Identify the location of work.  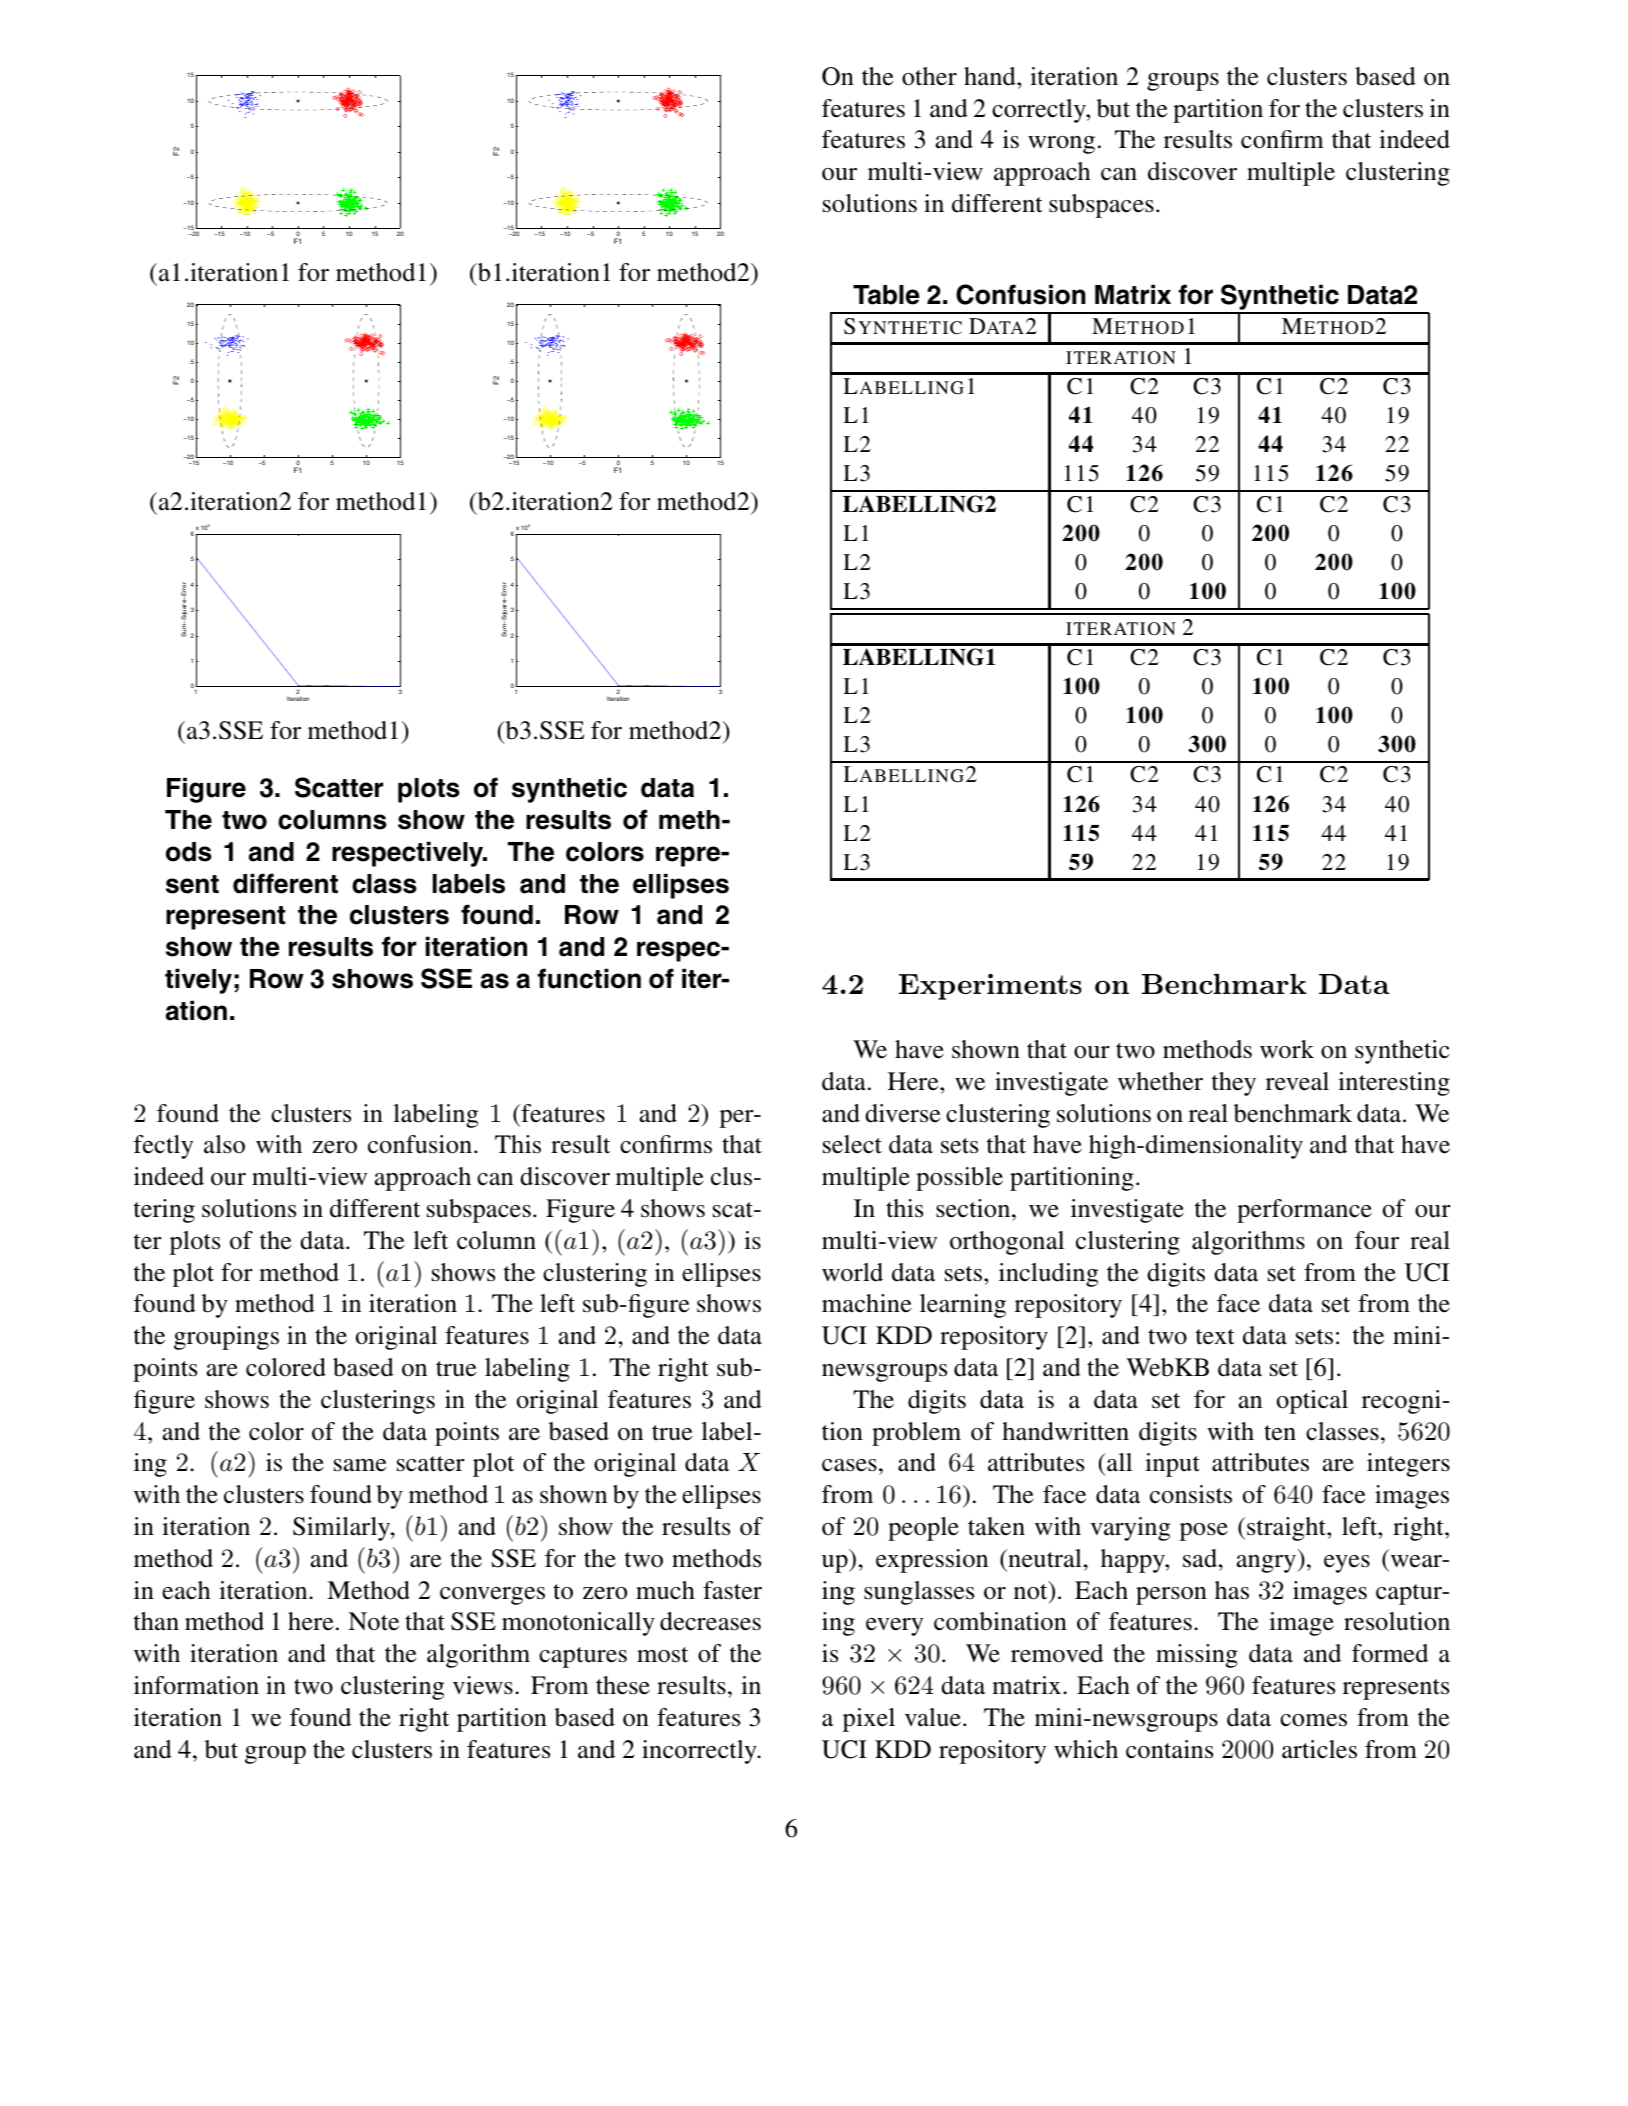
(1287, 1049).
